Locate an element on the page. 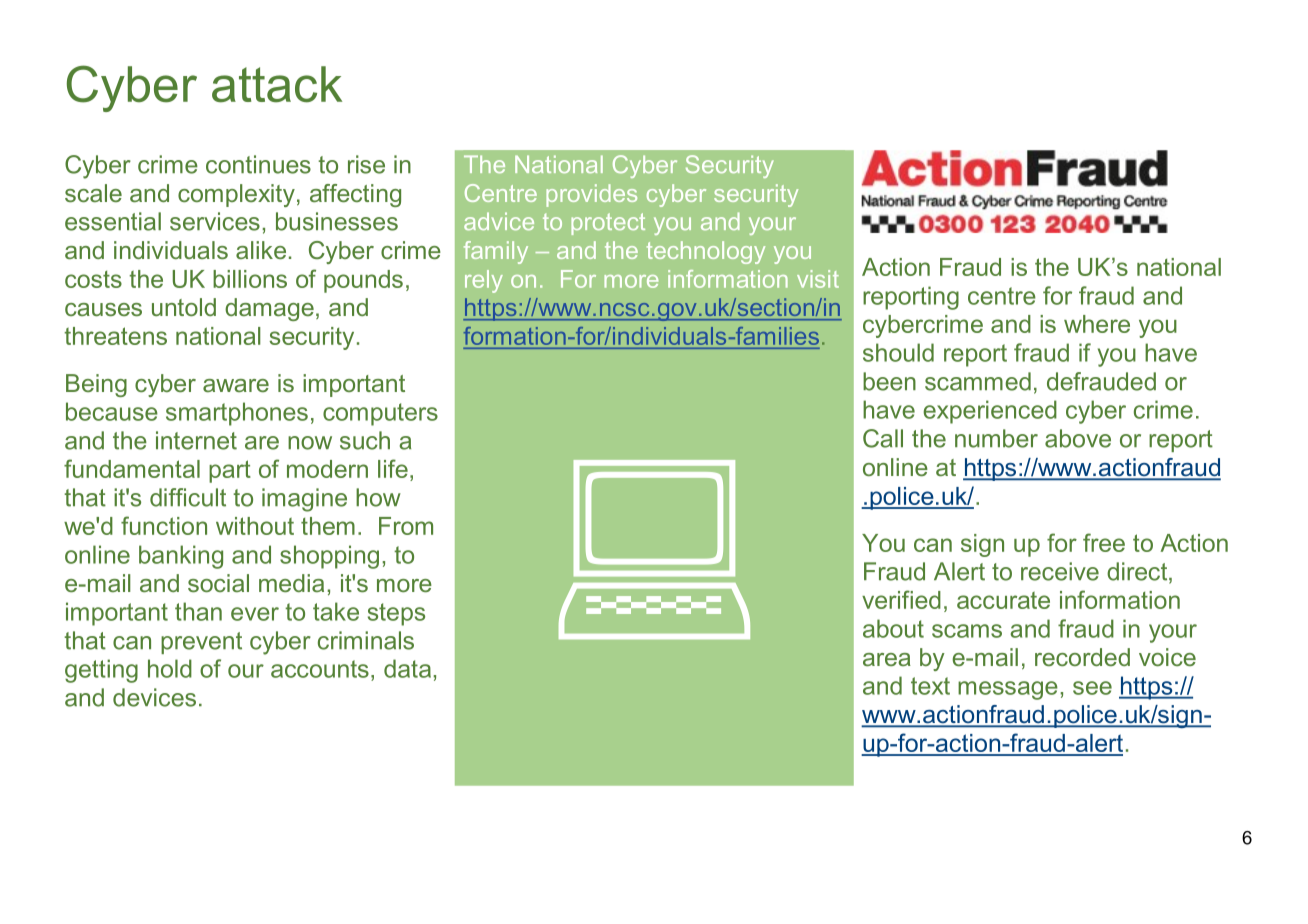  From is located at coordinates (406, 526).
